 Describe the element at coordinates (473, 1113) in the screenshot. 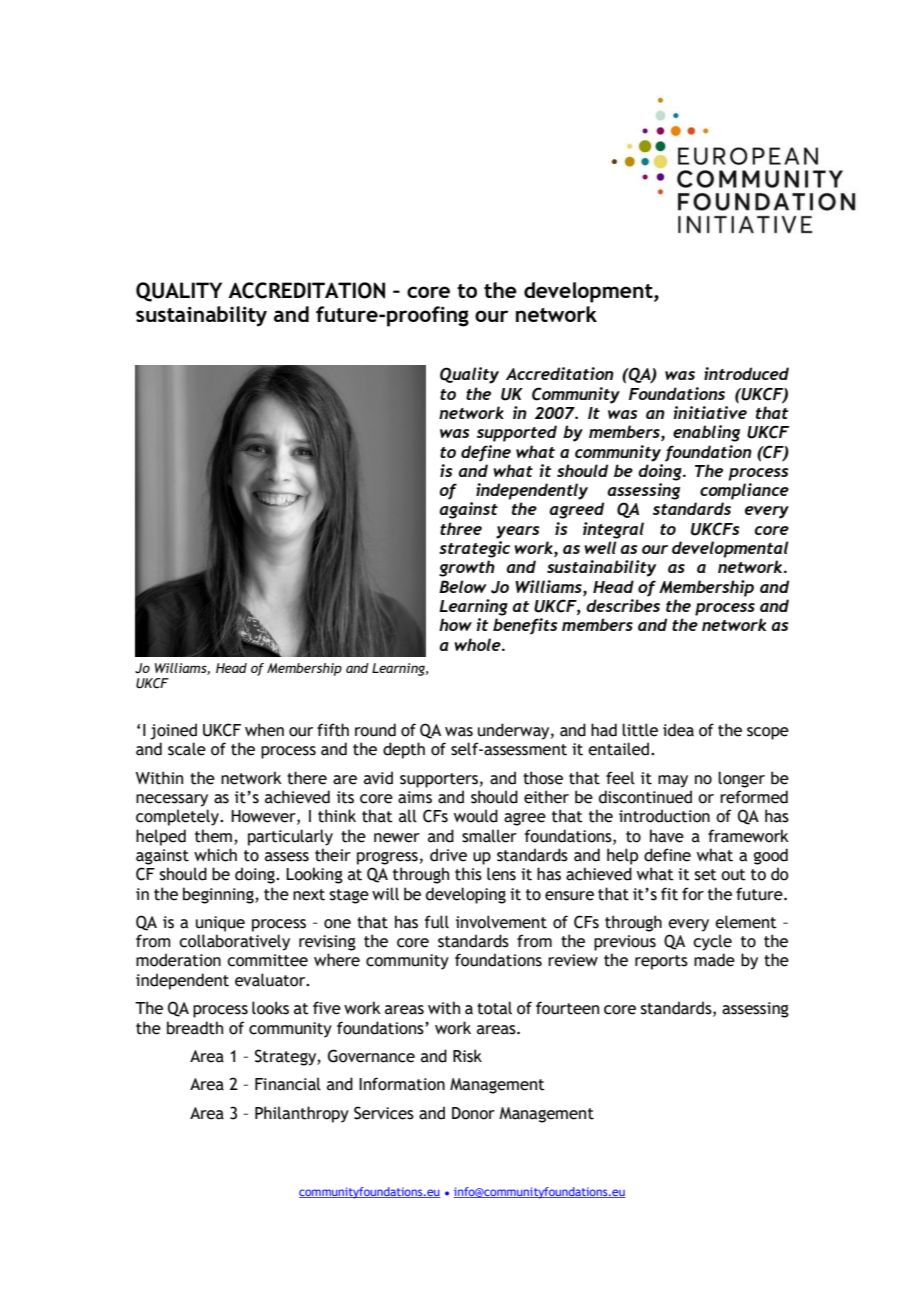

I see `Donor` at that location.
